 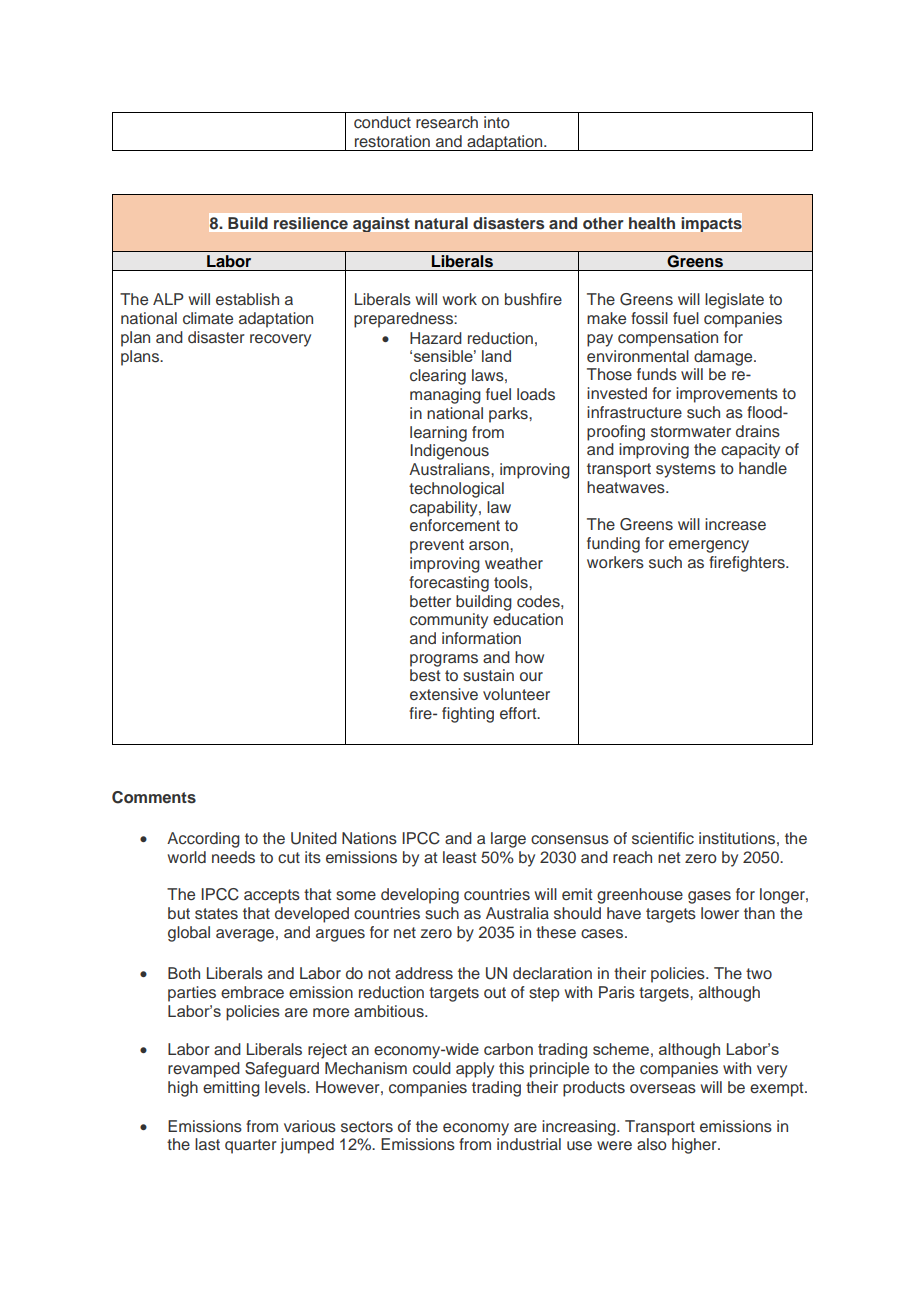 I want to click on impacts, so click(x=712, y=224).
